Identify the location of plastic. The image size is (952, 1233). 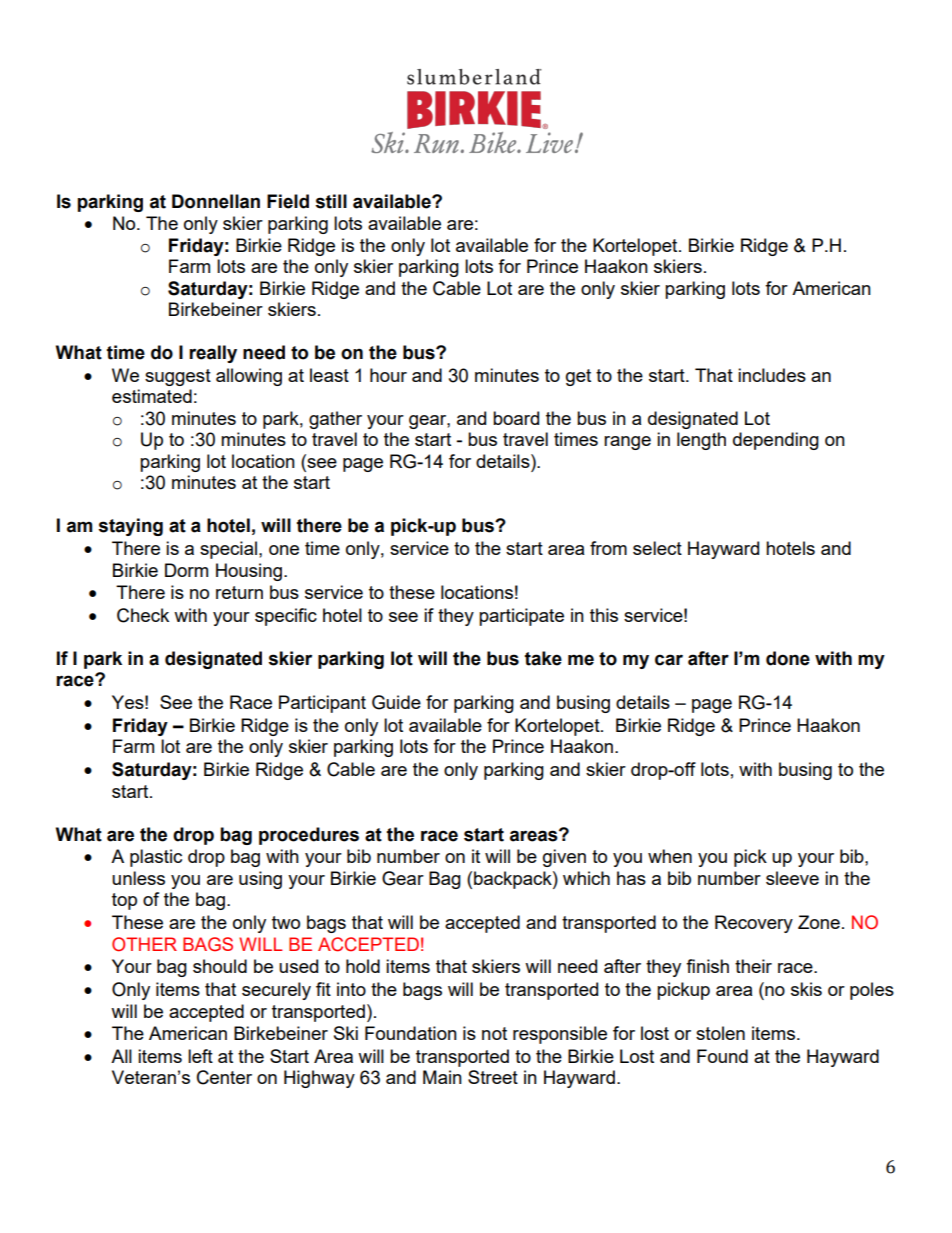
(156, 858).
